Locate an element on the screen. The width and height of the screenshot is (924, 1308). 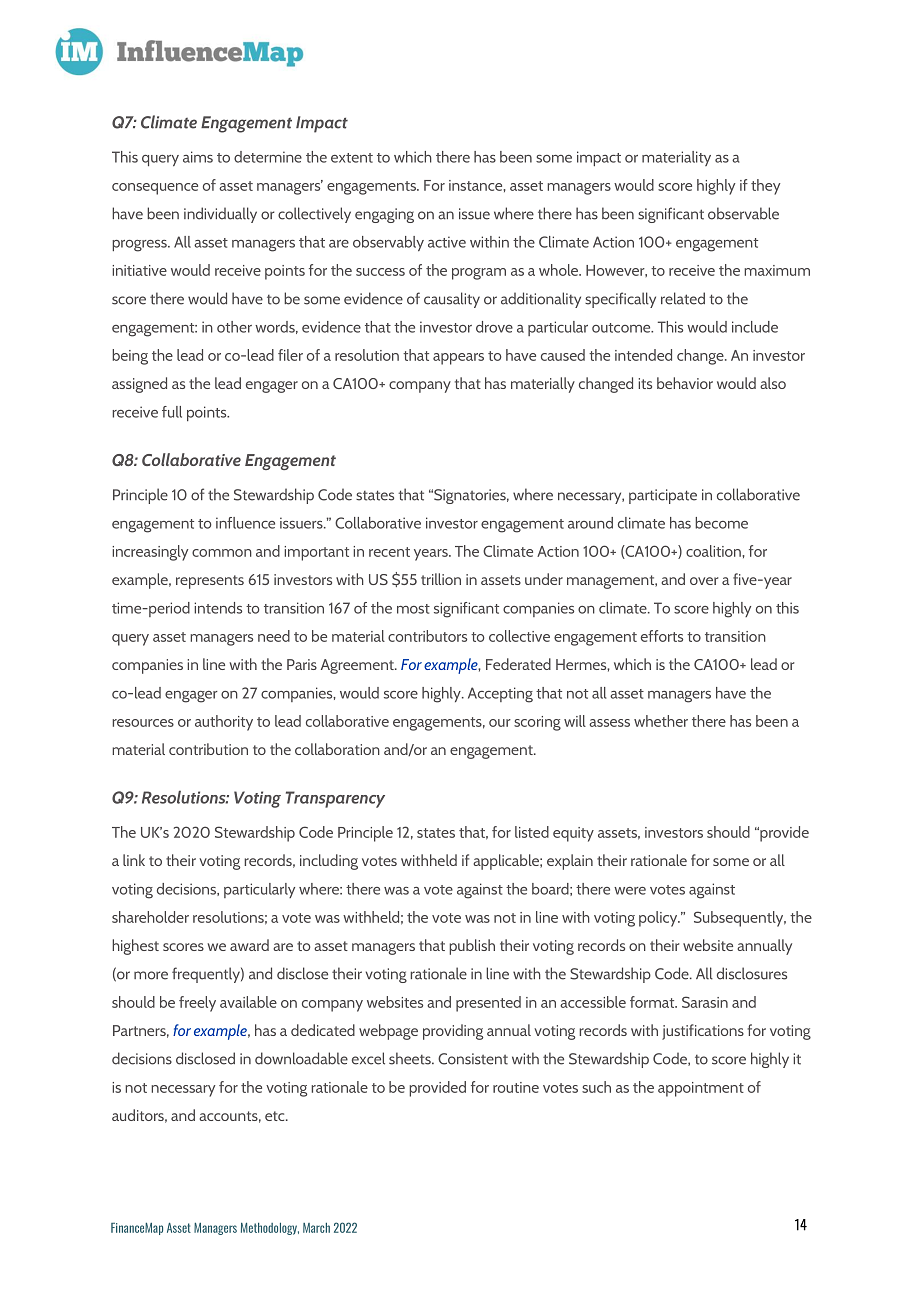
presented is located at coordinates (488, 1004).
